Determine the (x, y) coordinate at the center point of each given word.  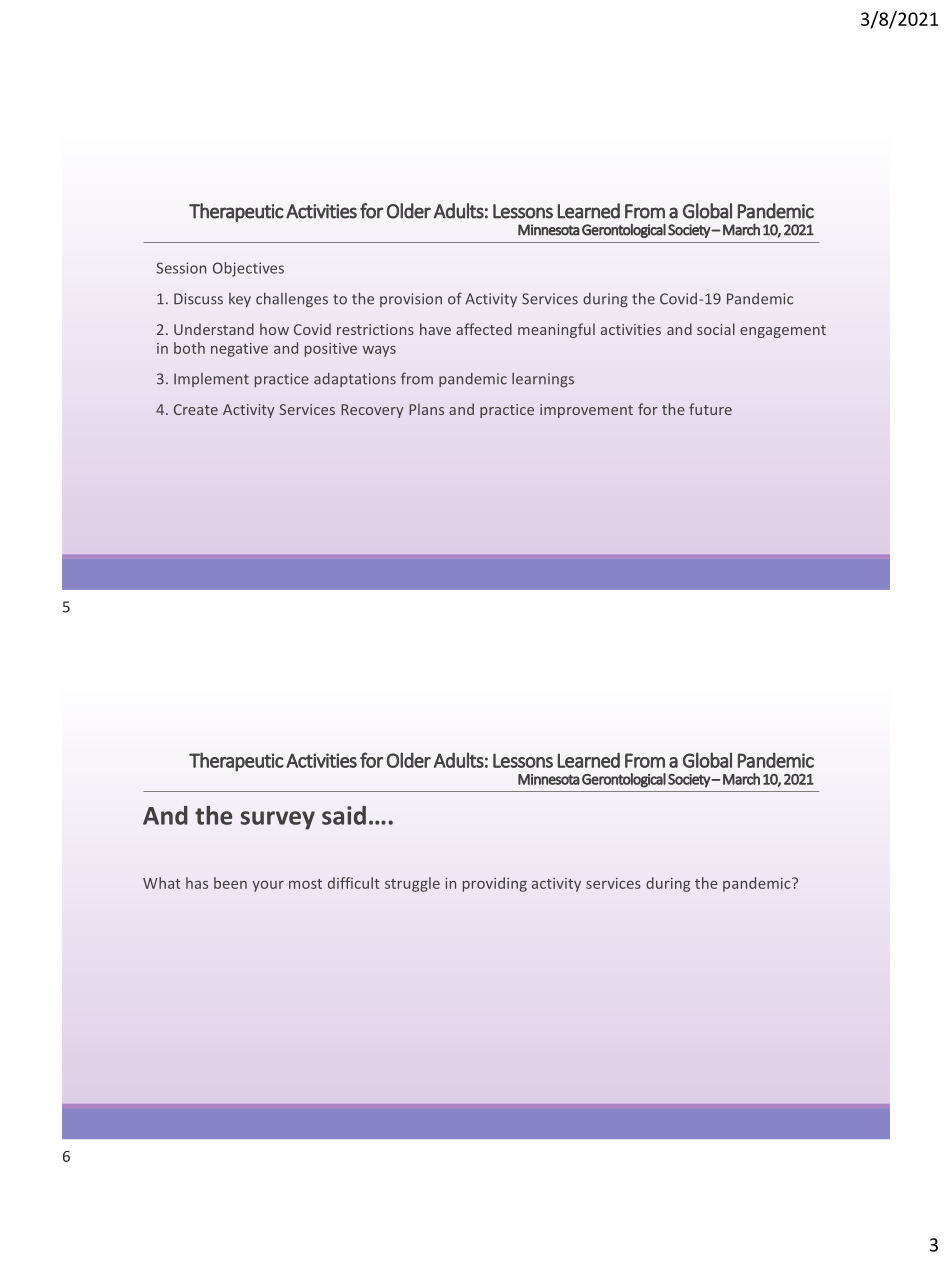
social (716, 329)
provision (411, 300)
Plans (426, 409)
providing (495, 884)
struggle (412, 884)
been (230, 883)
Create (196, 409)
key (240, 300)
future (710, 409)
